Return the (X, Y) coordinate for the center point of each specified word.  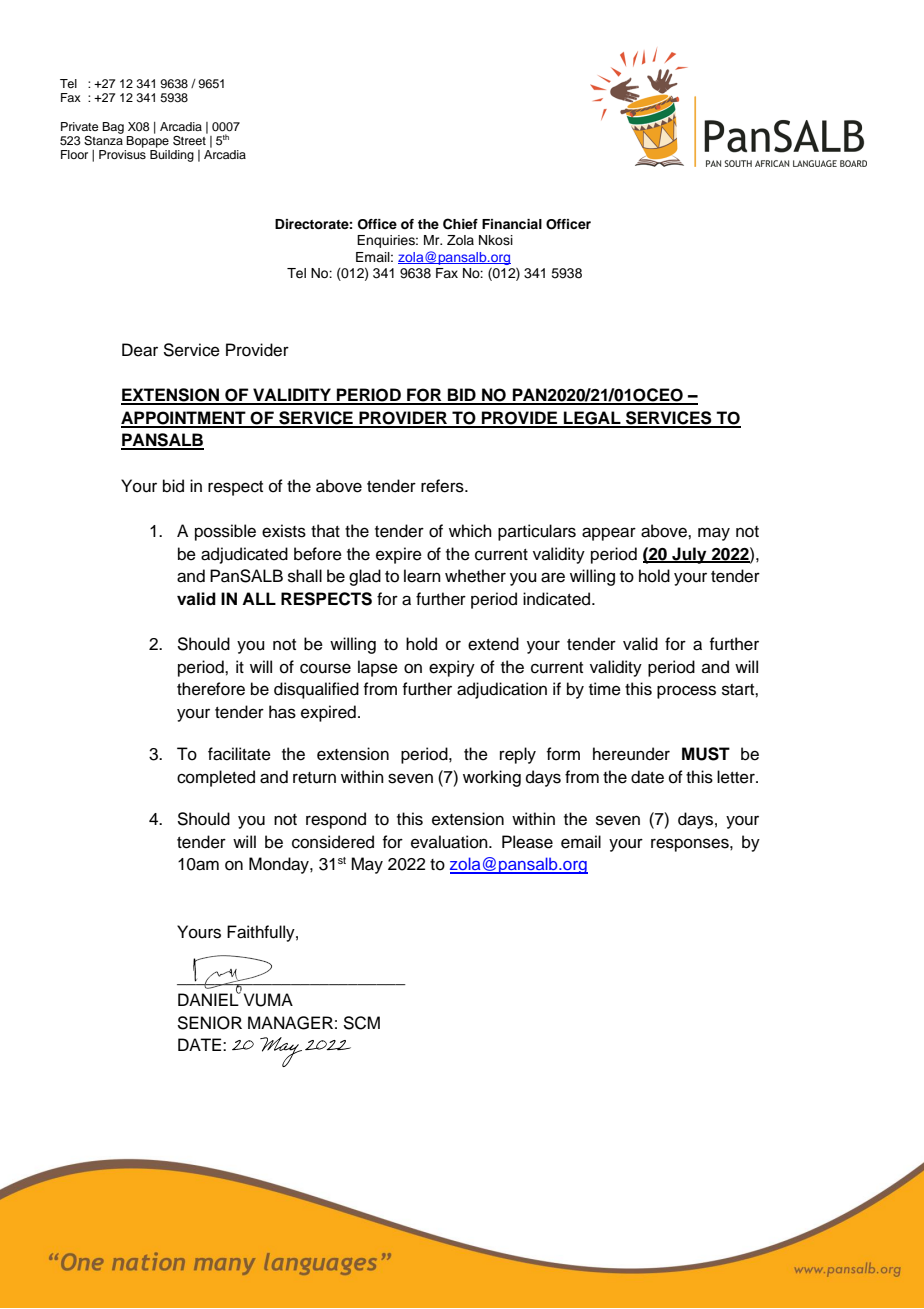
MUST (706, 754)
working (492, 778)
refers (443, 486)
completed (216, 778)
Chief (460, 224)
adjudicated (244, 555)
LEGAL (592, 419)
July (689, 555)
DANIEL (209, 998)
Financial (512, 224)
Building (172, 156)
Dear (140, 350)
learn (422, 576)
